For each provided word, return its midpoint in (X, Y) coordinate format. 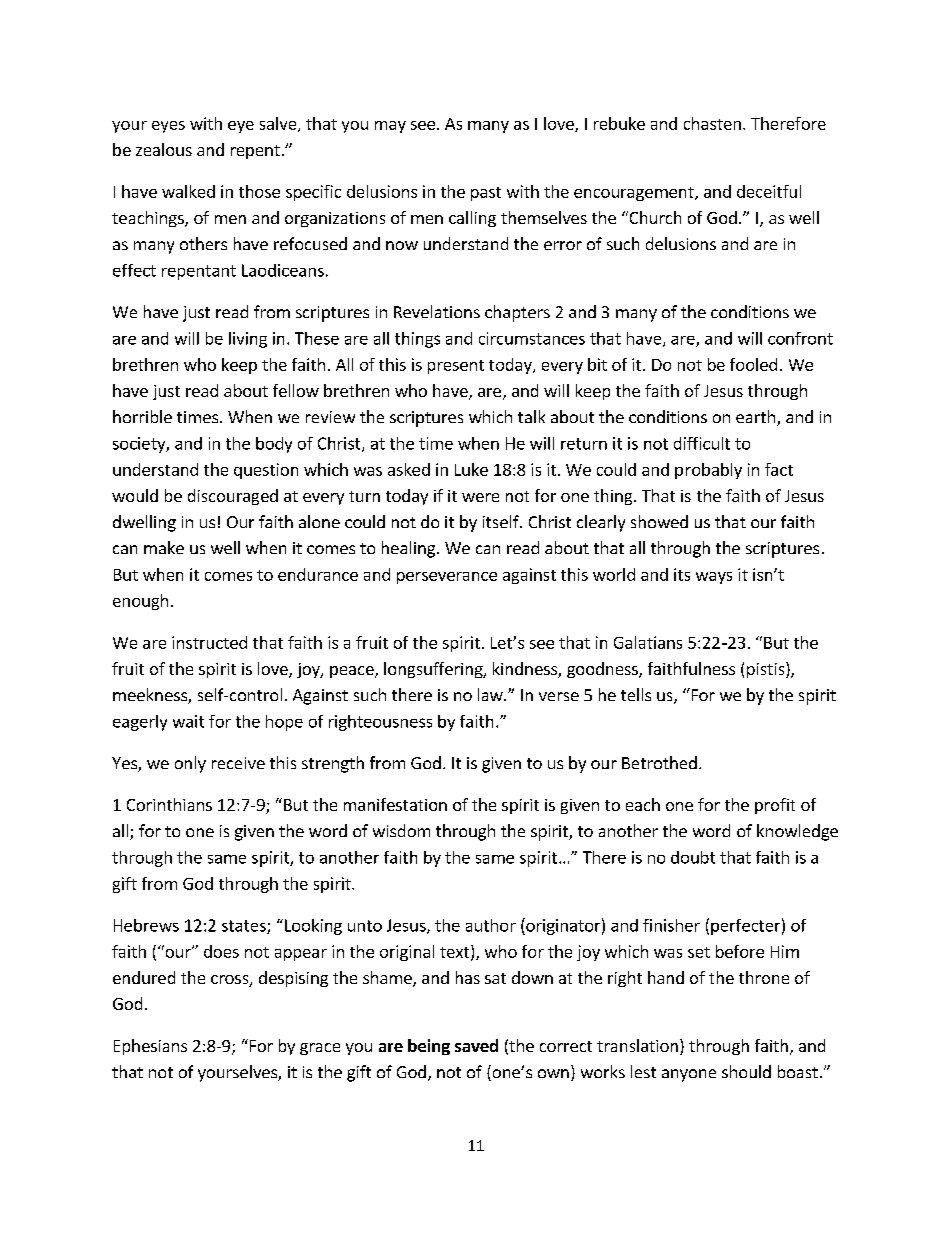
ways (714, 578)
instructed (209, 642)
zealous (164, 149)
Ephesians (150, 1047)
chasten (712, 123)
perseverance (447, 578)
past (486, 194)
